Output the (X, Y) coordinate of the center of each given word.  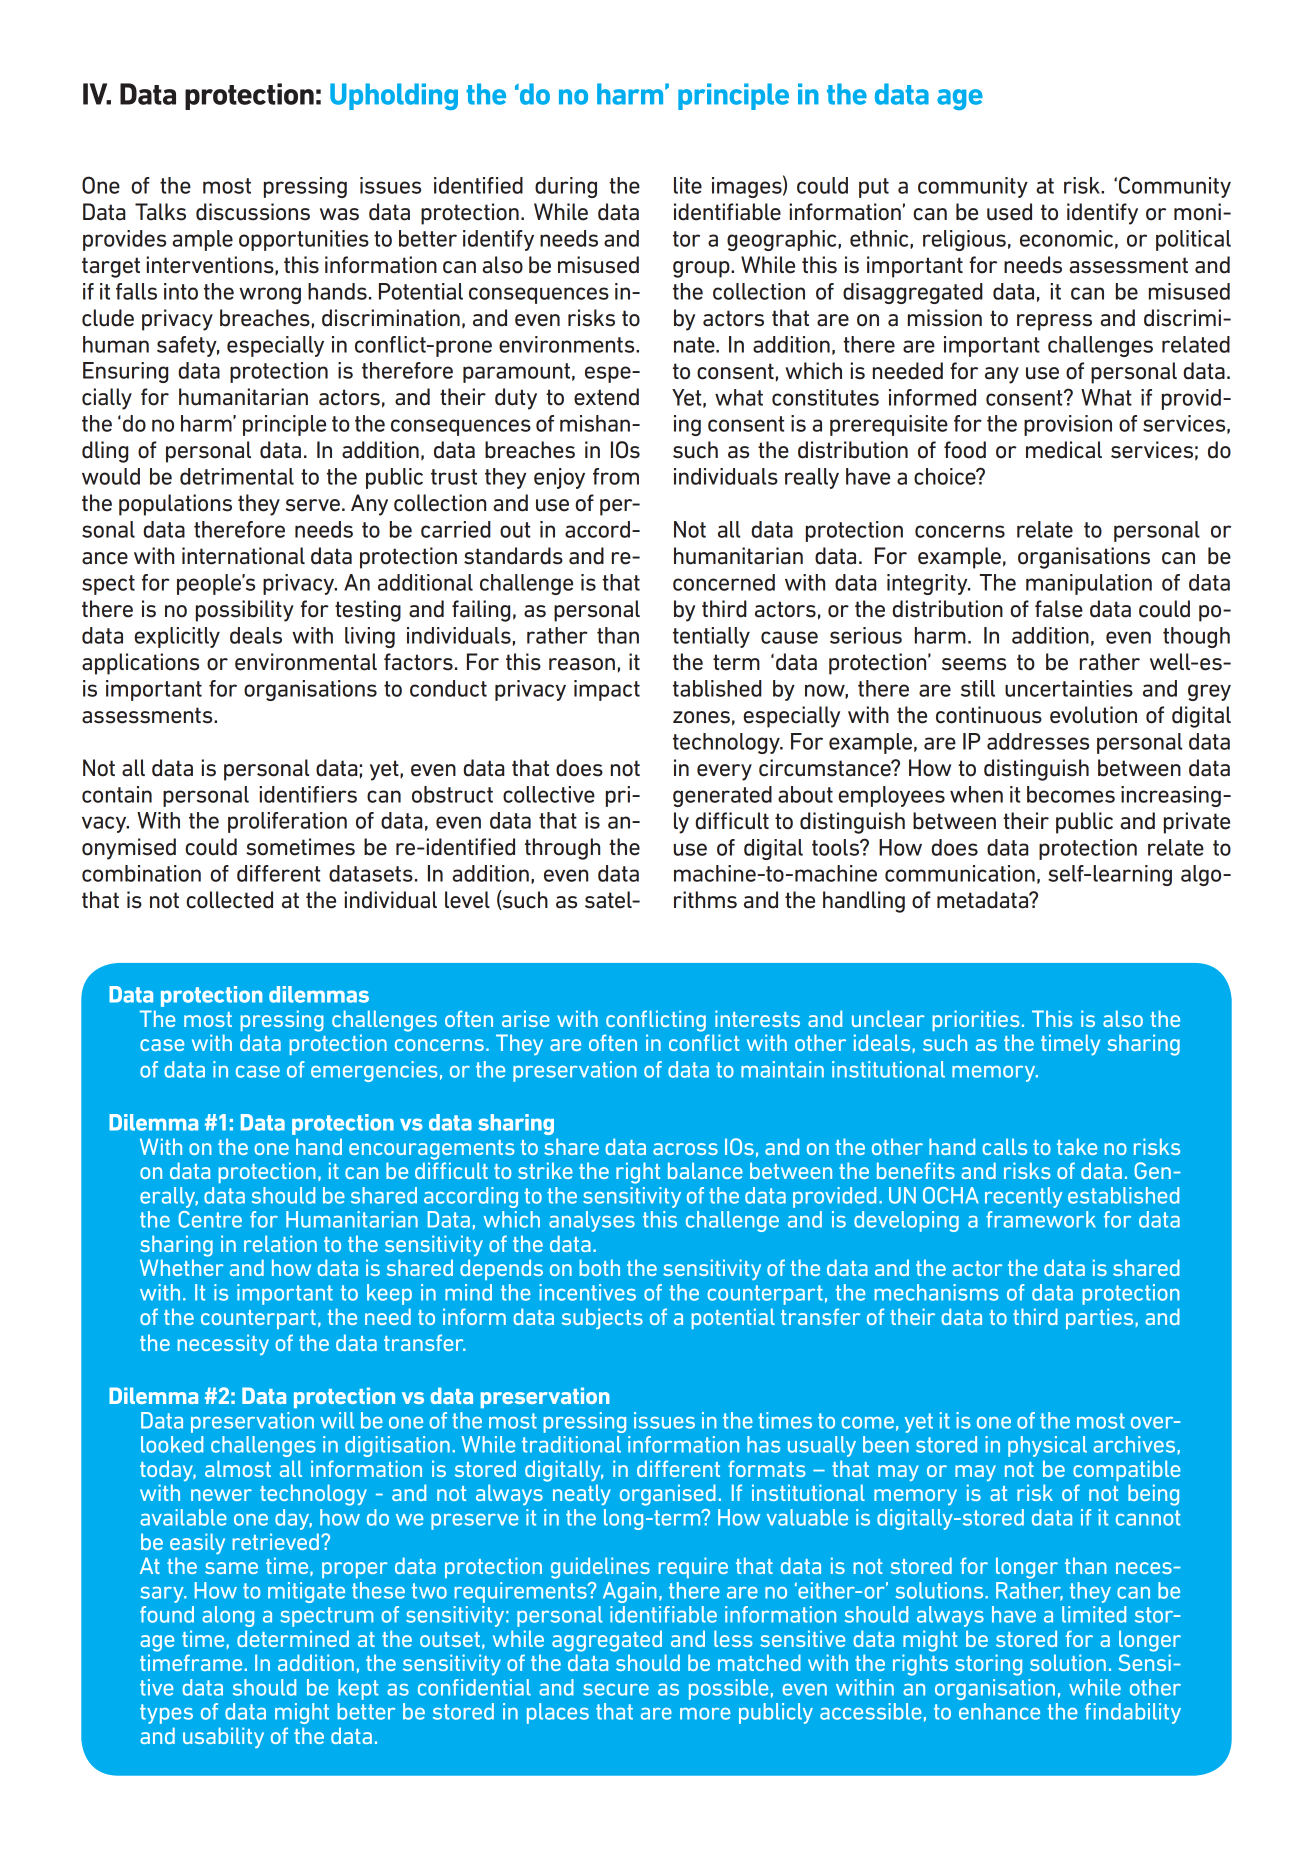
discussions (253, 212)
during (566, 187)
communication (960, 873)
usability (223, 1737)
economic (1066, 238)
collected (229, 900)
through (562, 849)
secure (616, 1690)
